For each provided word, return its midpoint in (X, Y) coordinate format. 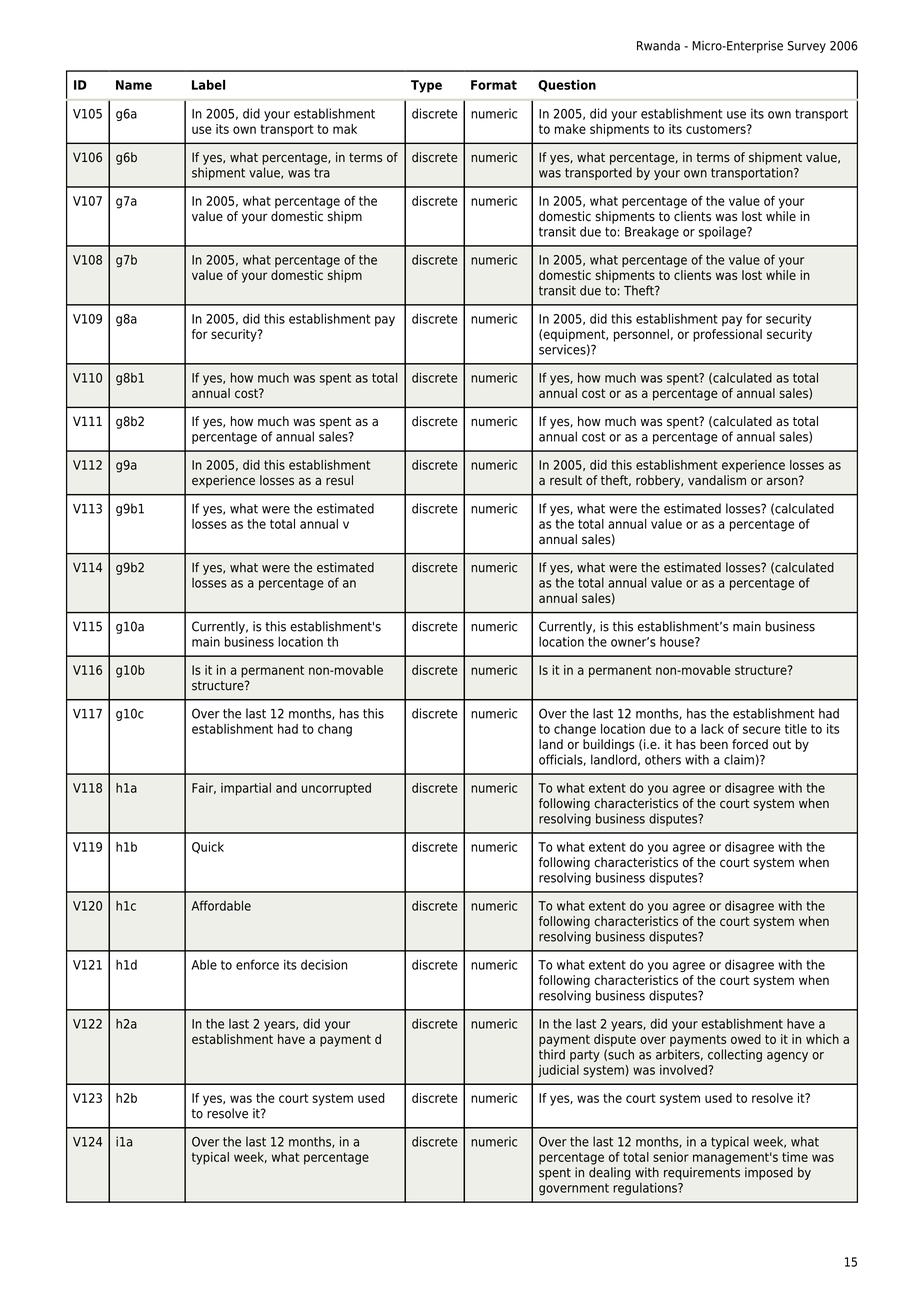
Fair (204, 788)
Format (494, 85)
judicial (558, 1071)
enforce (257, 964)
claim (739, 759)
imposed (769, 1173)
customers (717, 129)
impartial (246, 789)
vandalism (717, 480)
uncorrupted (336, 789)
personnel (641, 335)
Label (208, 85)
